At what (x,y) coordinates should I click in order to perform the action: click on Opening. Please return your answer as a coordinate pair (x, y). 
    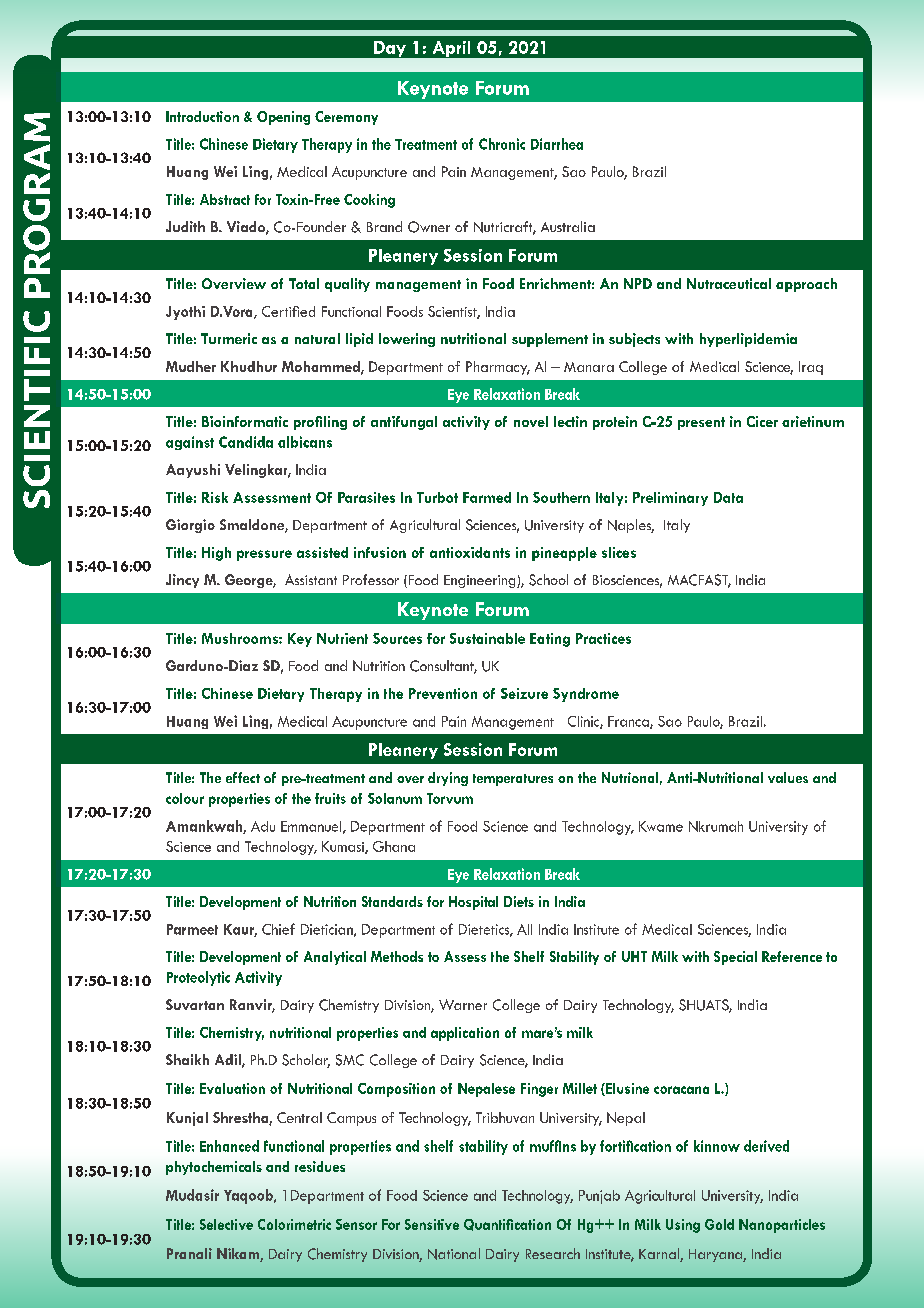
    Looking at the image, I should click on (283, 118).
